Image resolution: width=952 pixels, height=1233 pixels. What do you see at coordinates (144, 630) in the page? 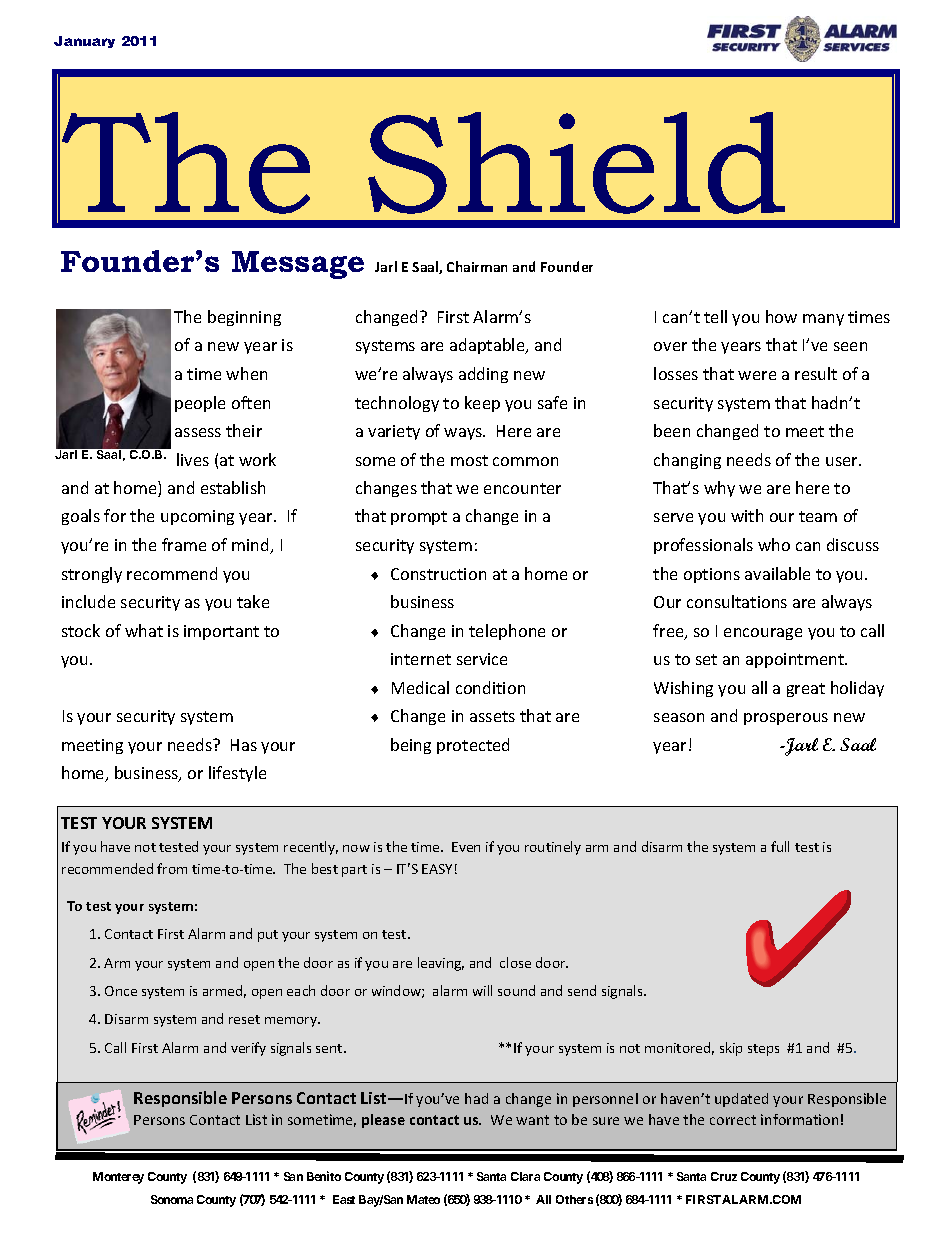
I see `what` at bounding box center [144, 630].
